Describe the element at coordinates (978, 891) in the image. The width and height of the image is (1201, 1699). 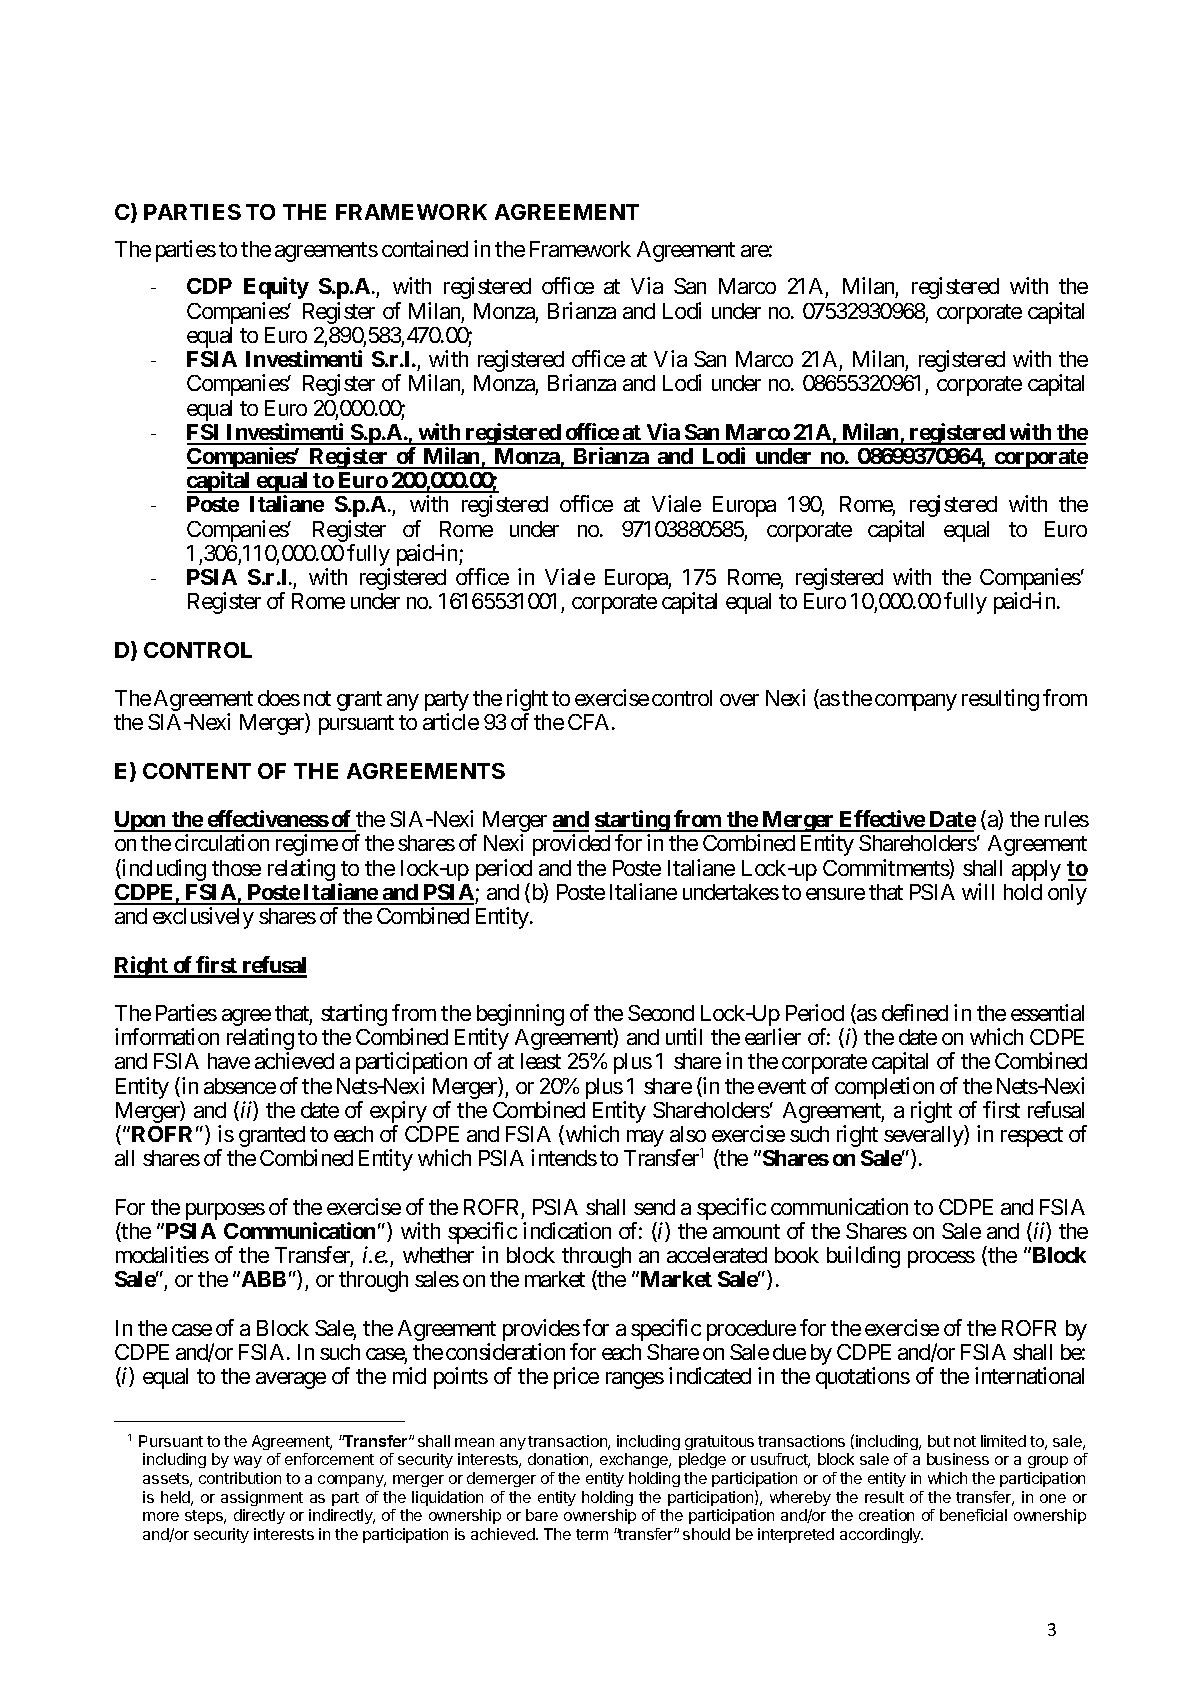
I see `will` at that location.
